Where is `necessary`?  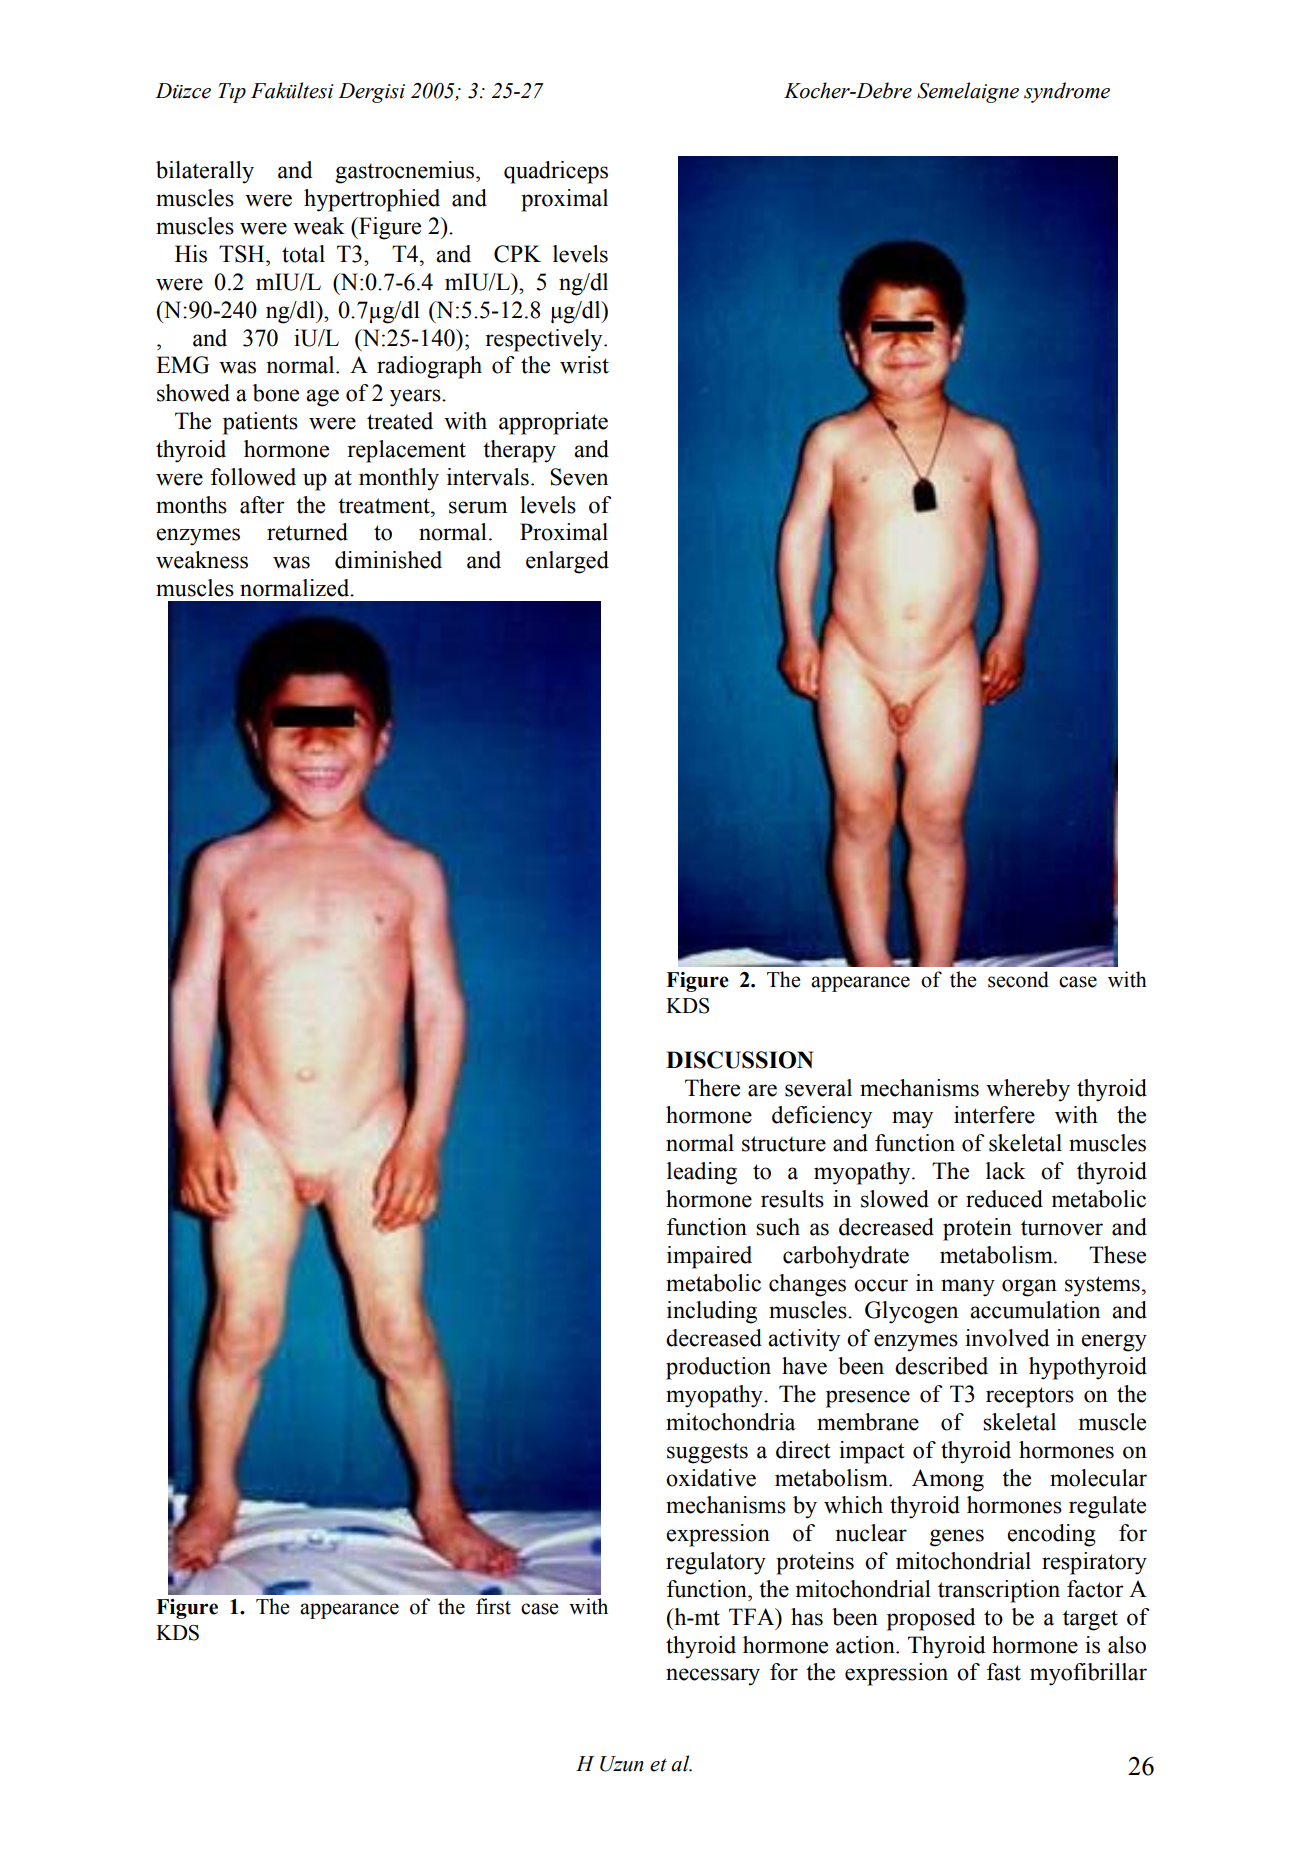 necessary is located at coordinates (713, 1677).
